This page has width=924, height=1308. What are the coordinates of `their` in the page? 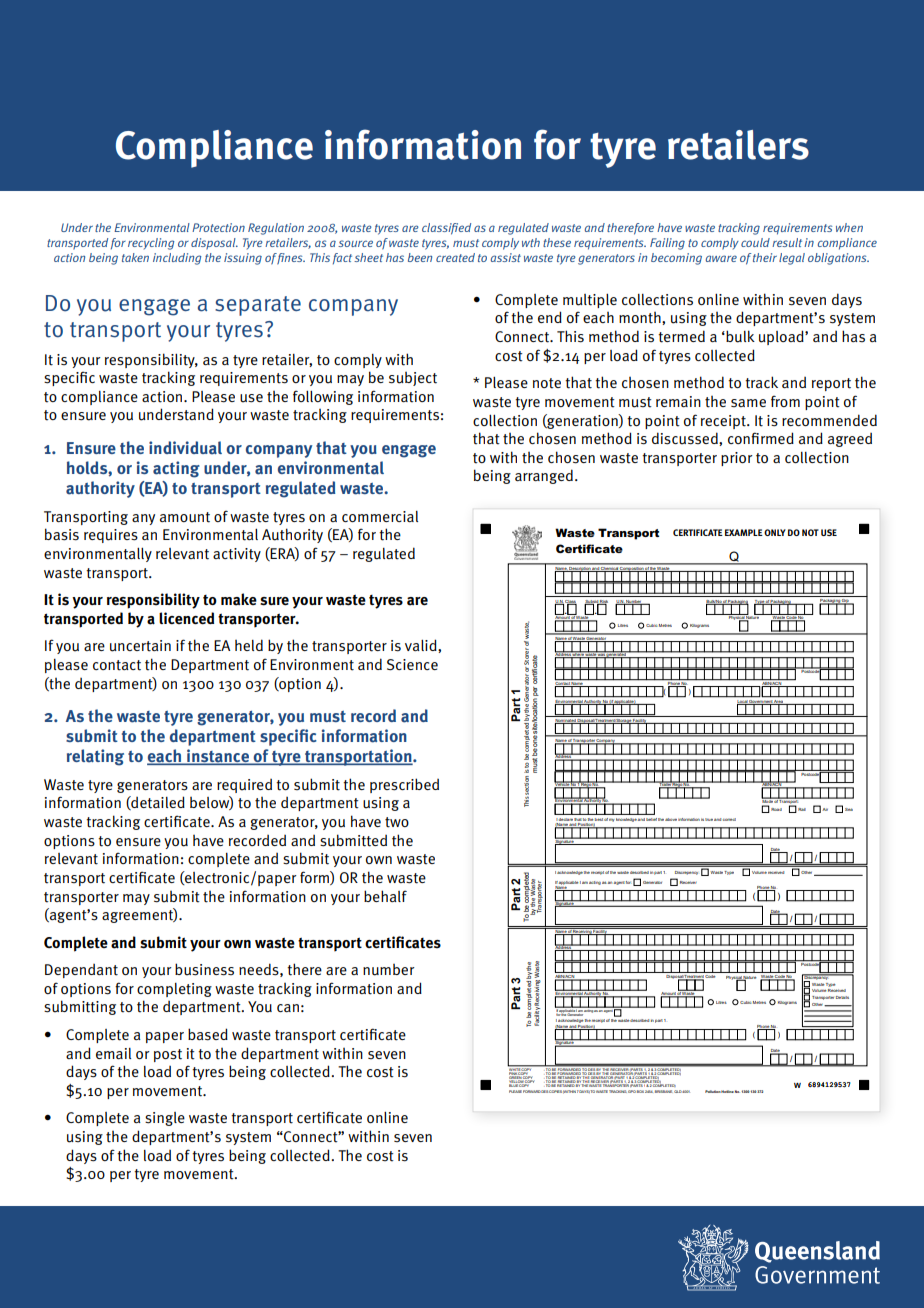 It's located at (765, 257).
